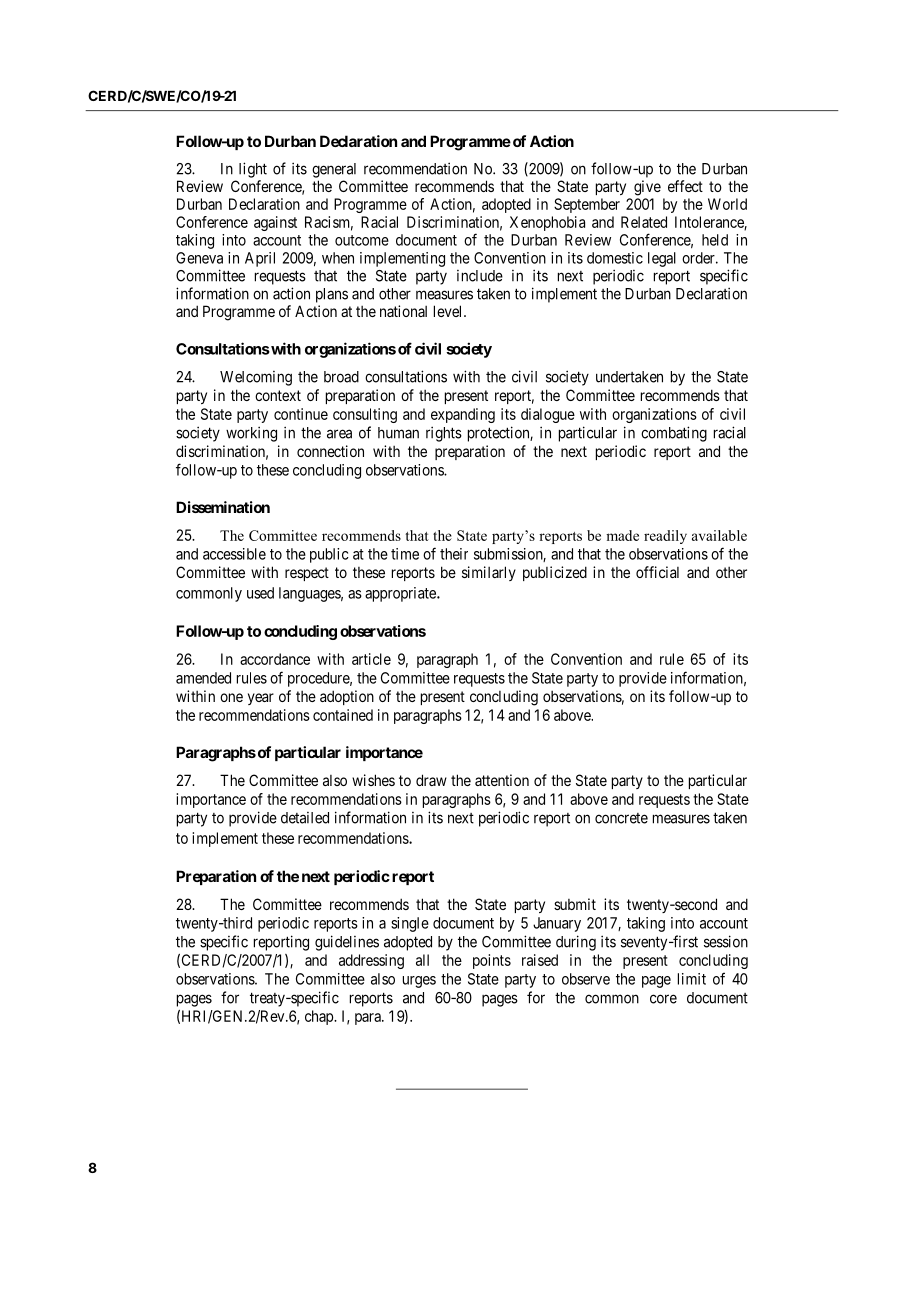  Describe the element at coordinates (663, 999) in the screenshot. I see `core` at that location.
